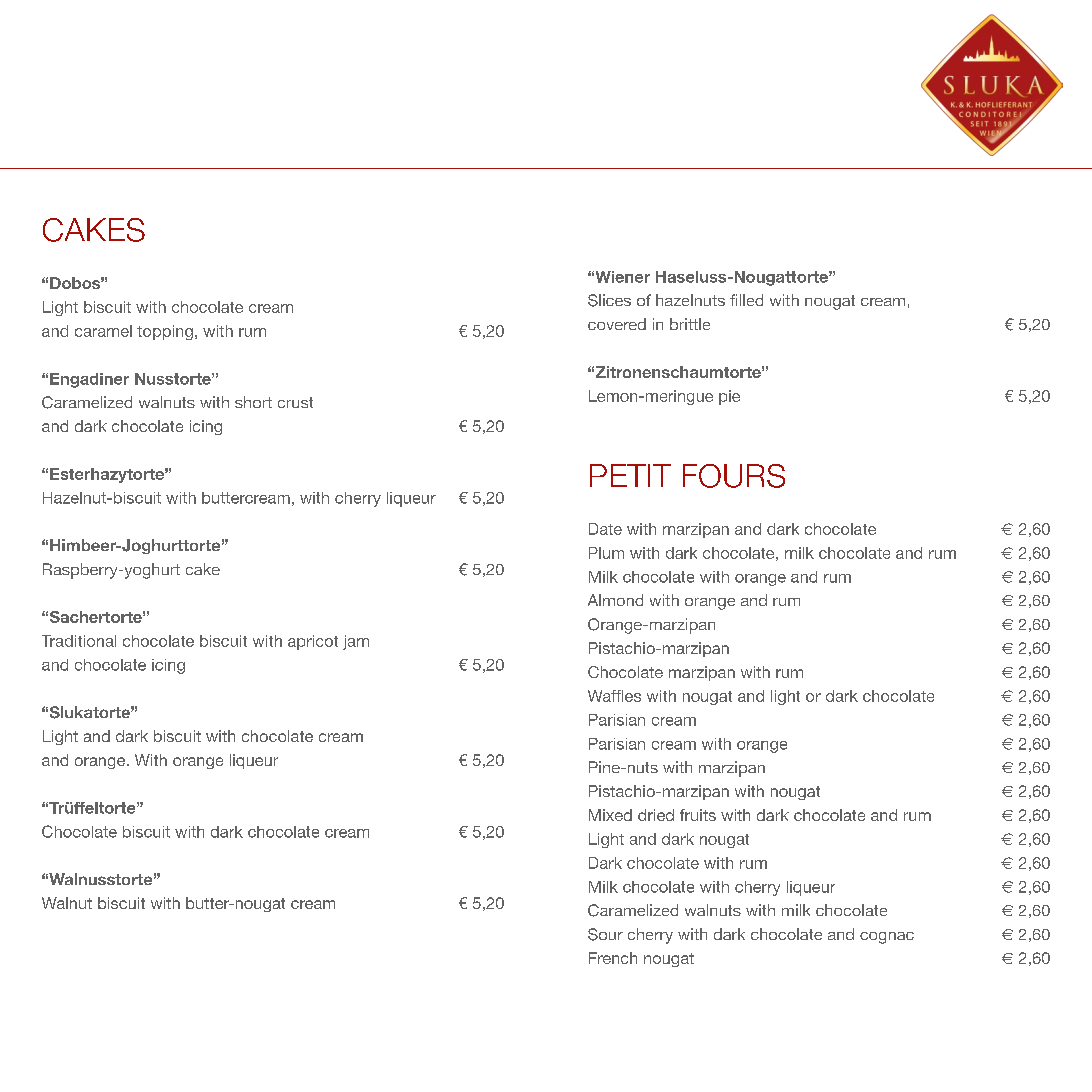 Image resolution: width=1092 pixels, height=1092 pixels. What do you see at coordinates (698, 815) in the screenshot?
I see `fruits` at bounding box center [698, 815].
